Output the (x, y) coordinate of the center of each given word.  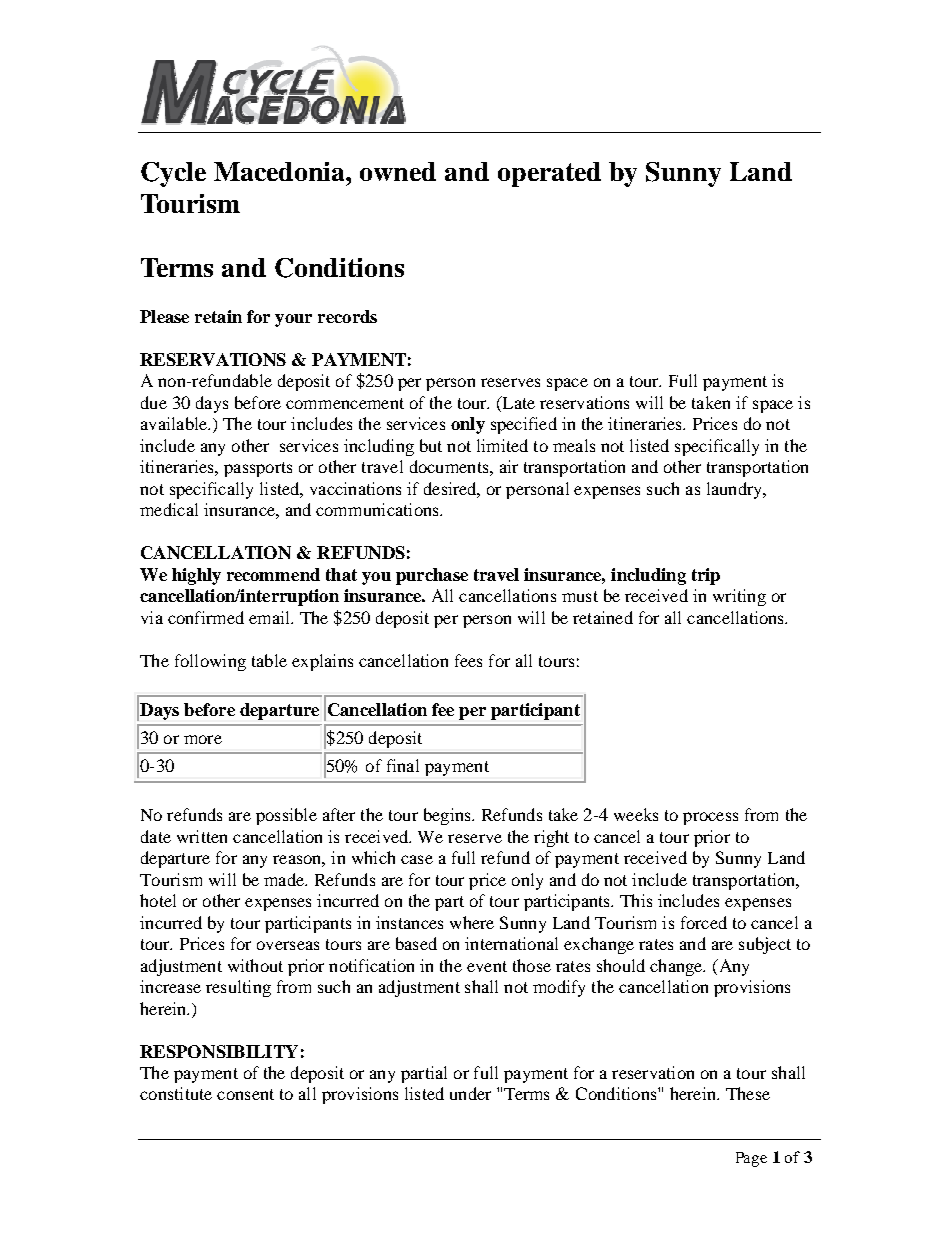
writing (739, 597)
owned (398, 171)
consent (245, 1094)
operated (549, 174)
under (470, 1093)
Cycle (173, 174)
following (210, 662)
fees (468, 660)
